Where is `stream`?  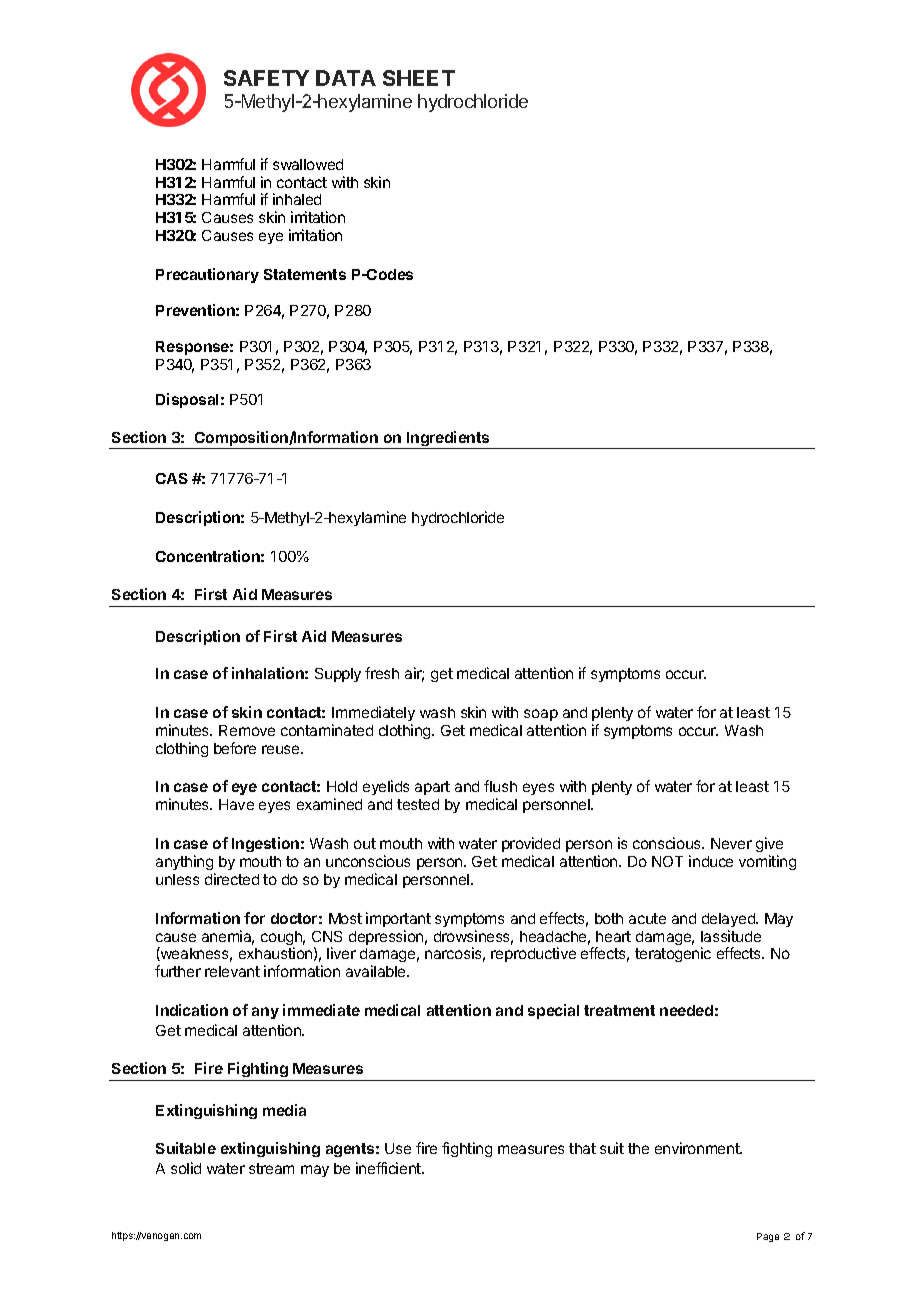 stream is located at coordinates (271, 1168).
